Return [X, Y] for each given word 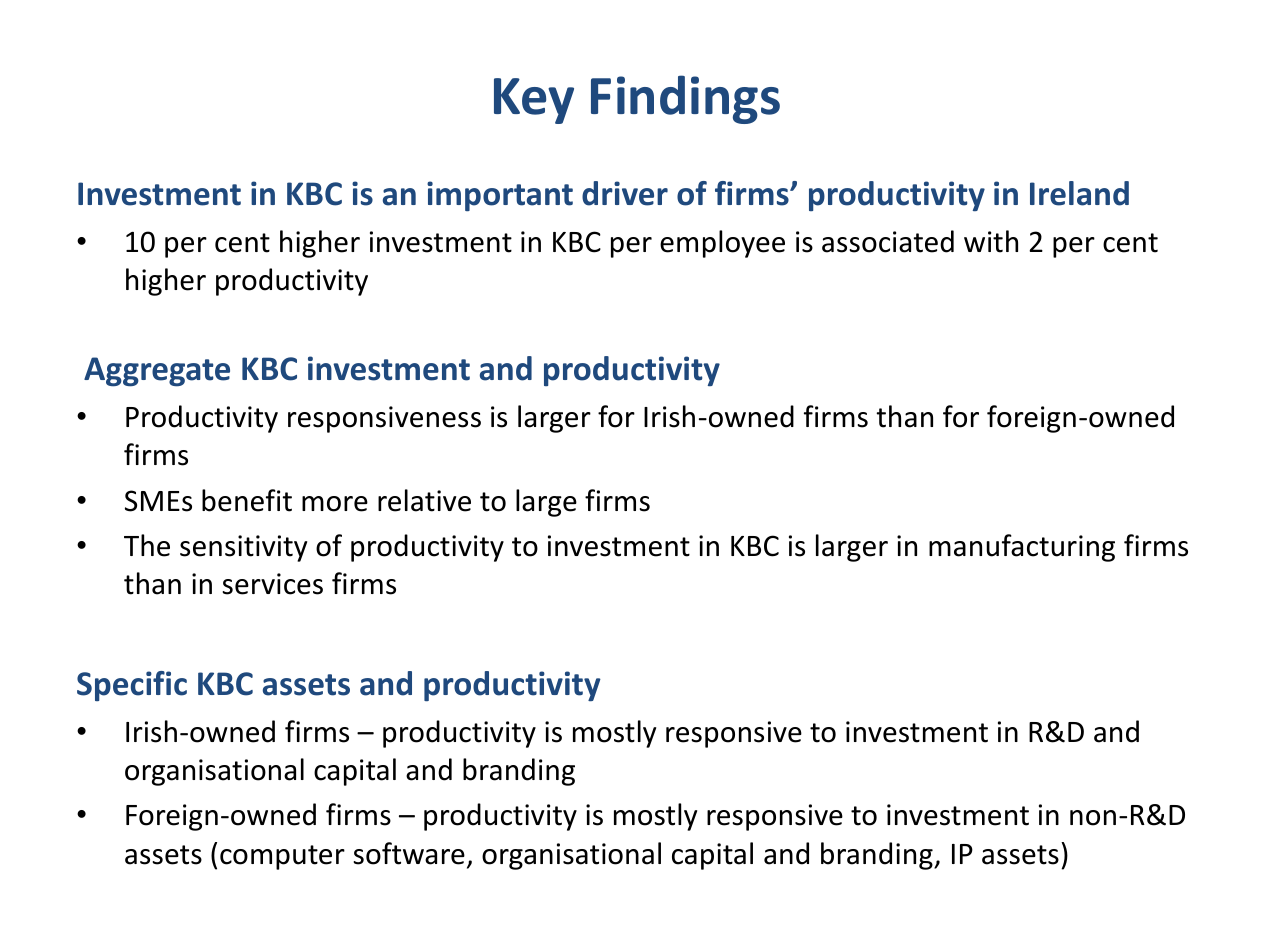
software [409, 853]
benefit [247, 500]
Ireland [1079, 193]
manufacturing [1022, 548]
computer [282, 857]
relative [424, 500]
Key [534, 101]
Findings [685, 99]
